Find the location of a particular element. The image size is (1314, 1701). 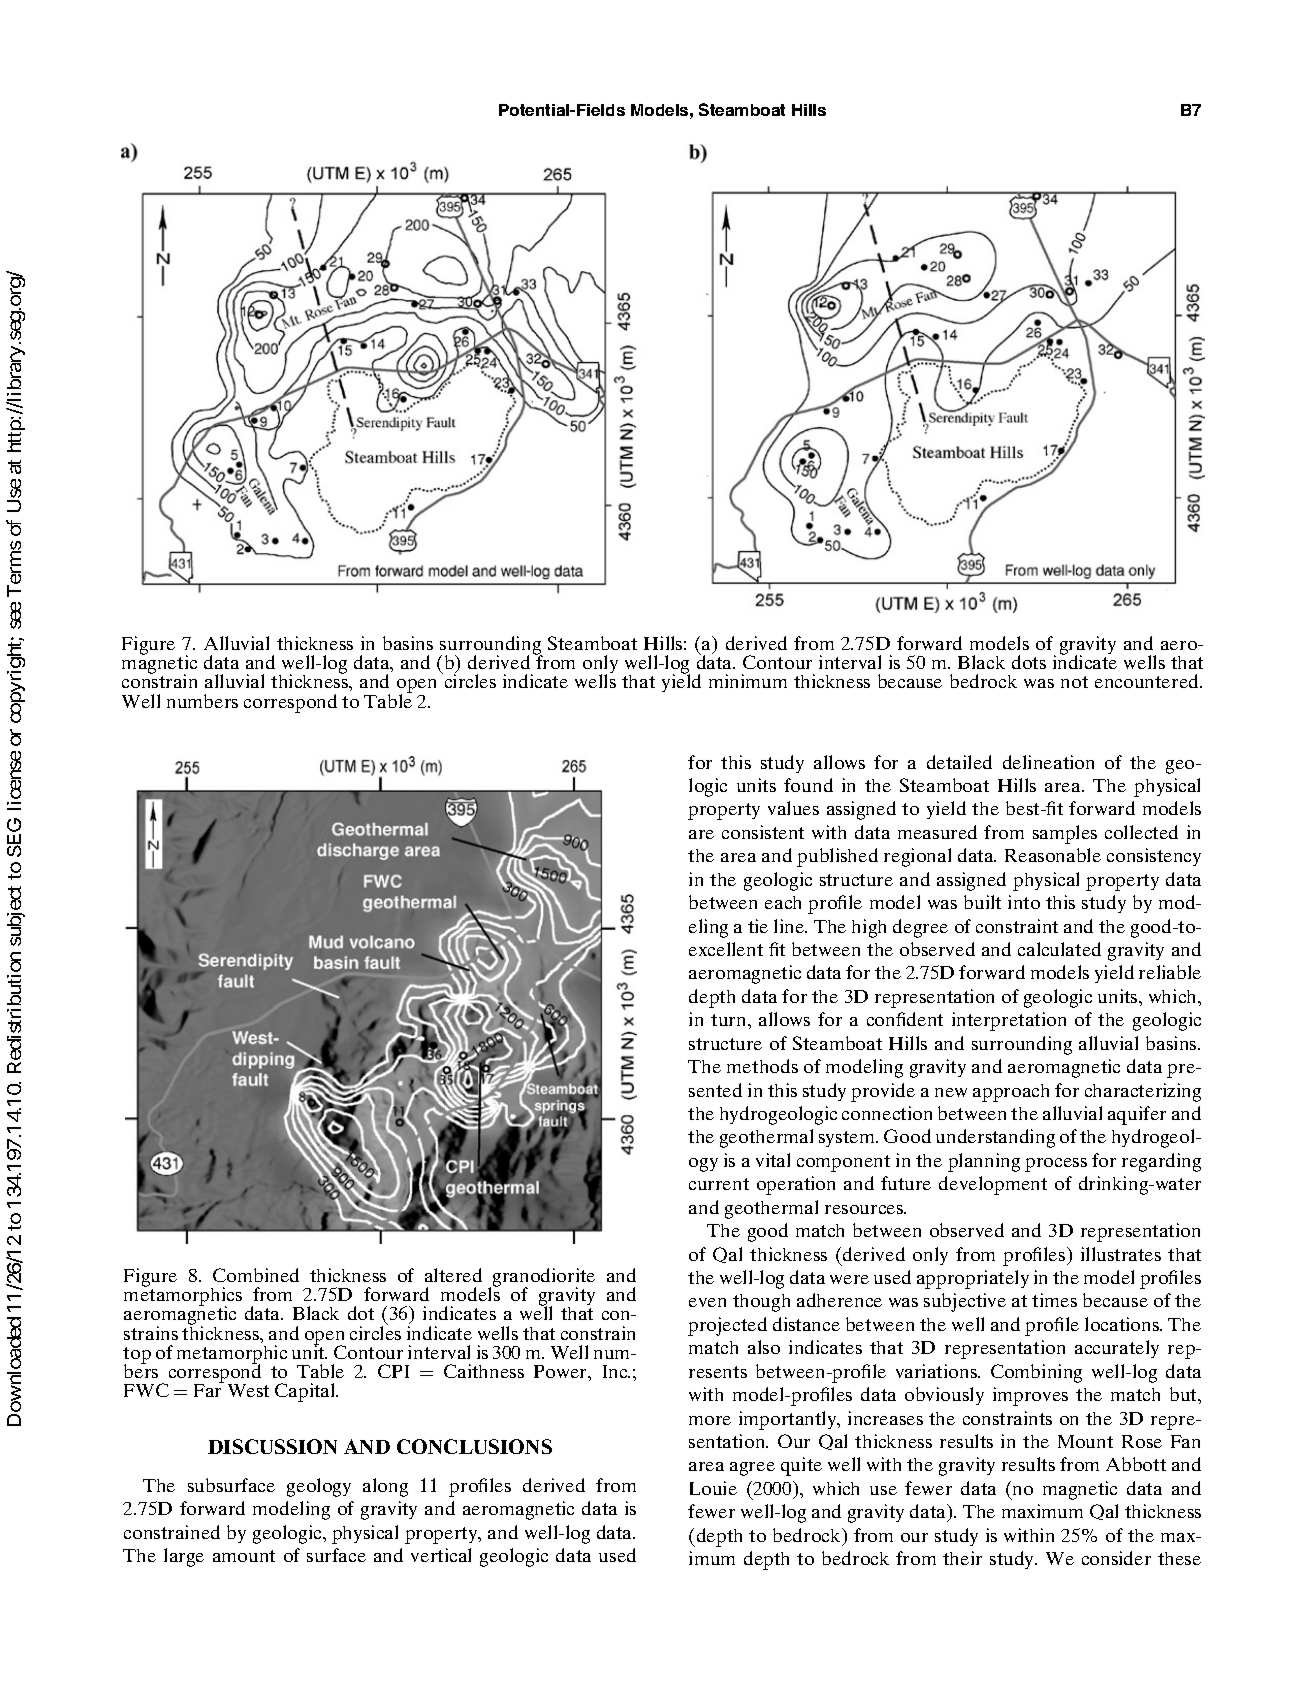

tie is located at coordinates (758, 926).
